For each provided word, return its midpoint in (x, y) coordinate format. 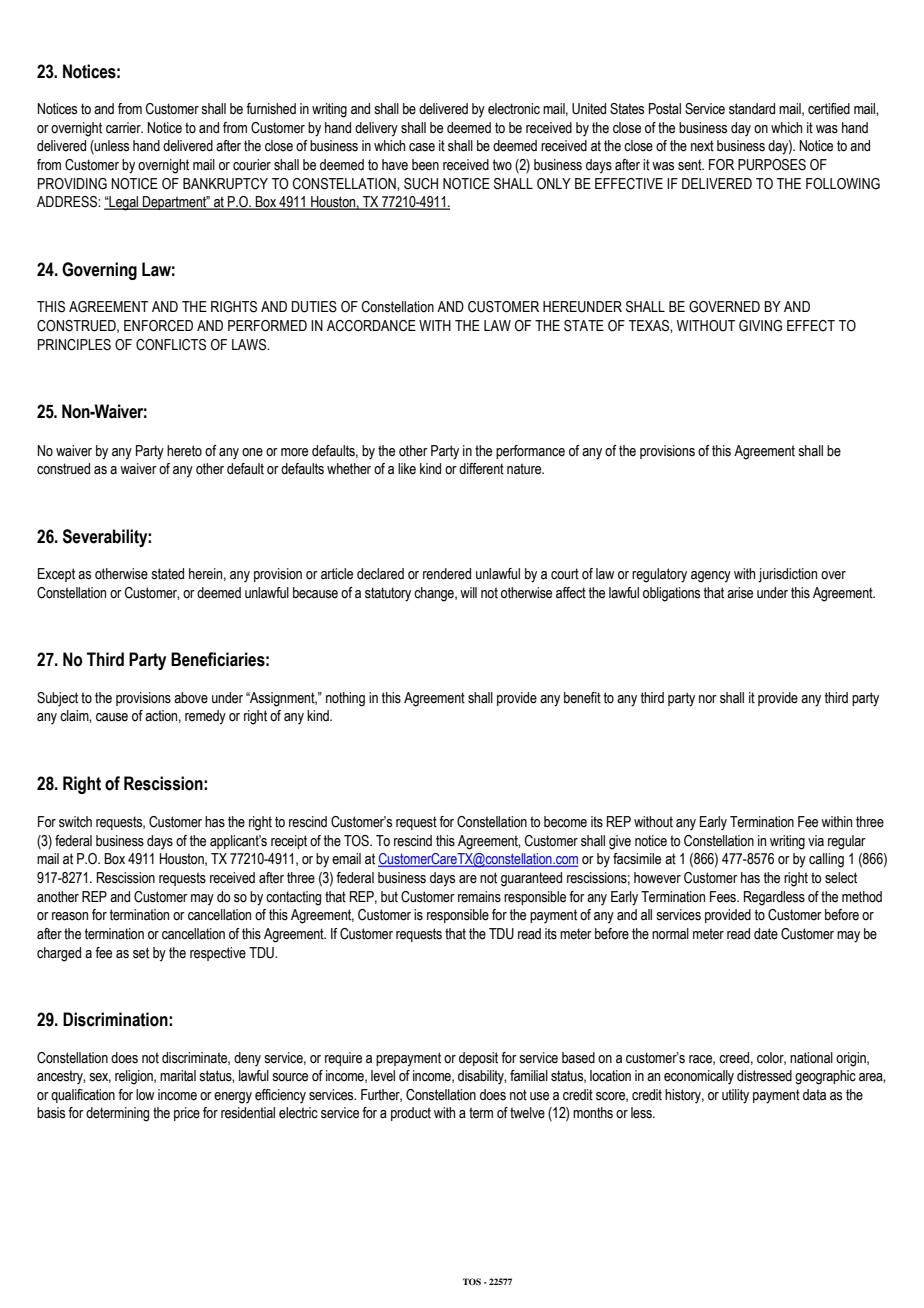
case (422, 147)
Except (56, 575)
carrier (124, 128)
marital (178, 1076)
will (468, 592)
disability (482, 1077)
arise (740, 593)
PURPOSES (772, 165)
